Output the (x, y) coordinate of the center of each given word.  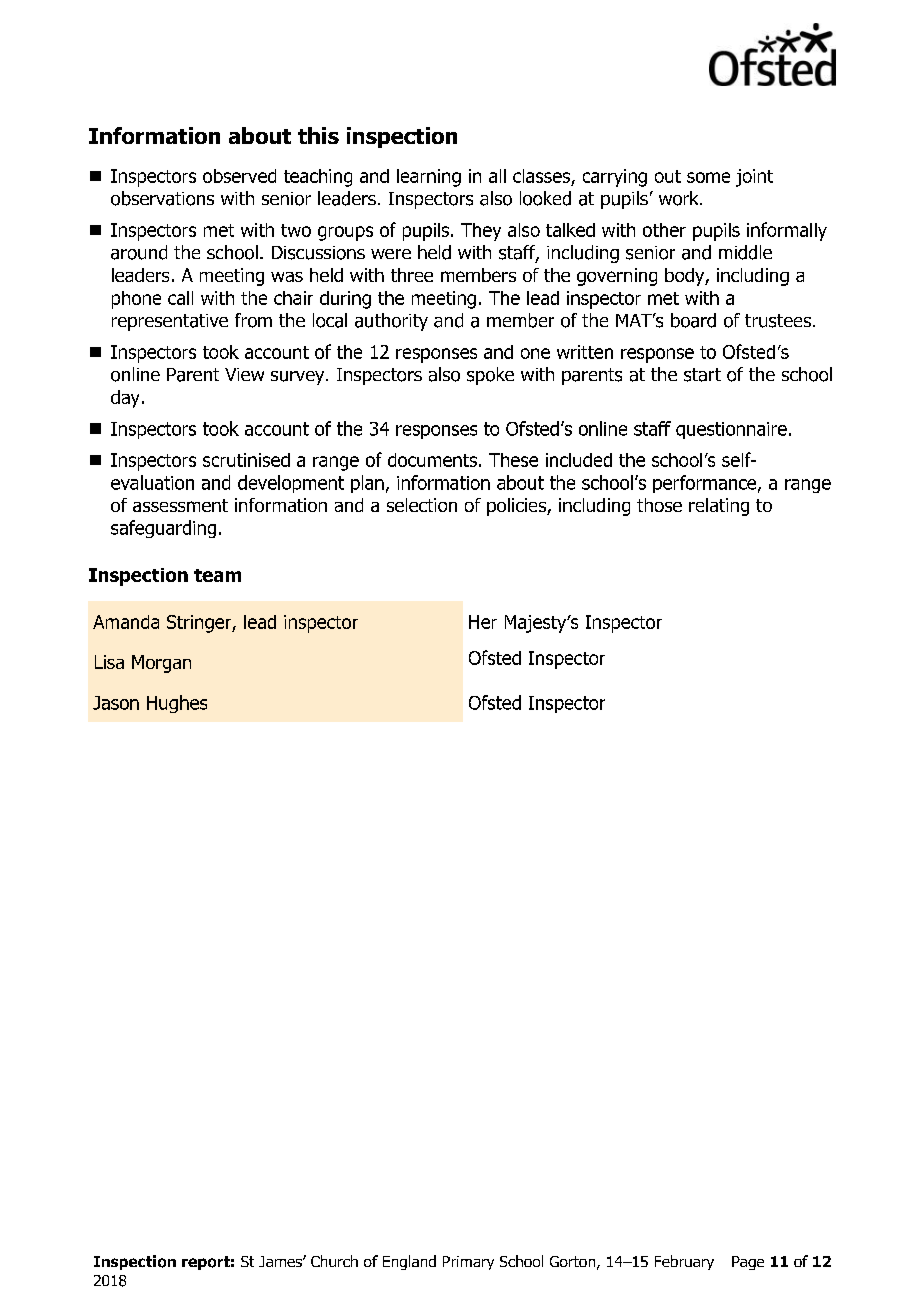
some (708, 177)
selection (422, 505)
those (659, 505)
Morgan (161, 664)
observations (162, 198)
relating (719, 507)
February (684, 1262)
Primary (468, 1263)
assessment (180, 505)
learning (429, 178)
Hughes (177, 704)
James (281, 1261)
